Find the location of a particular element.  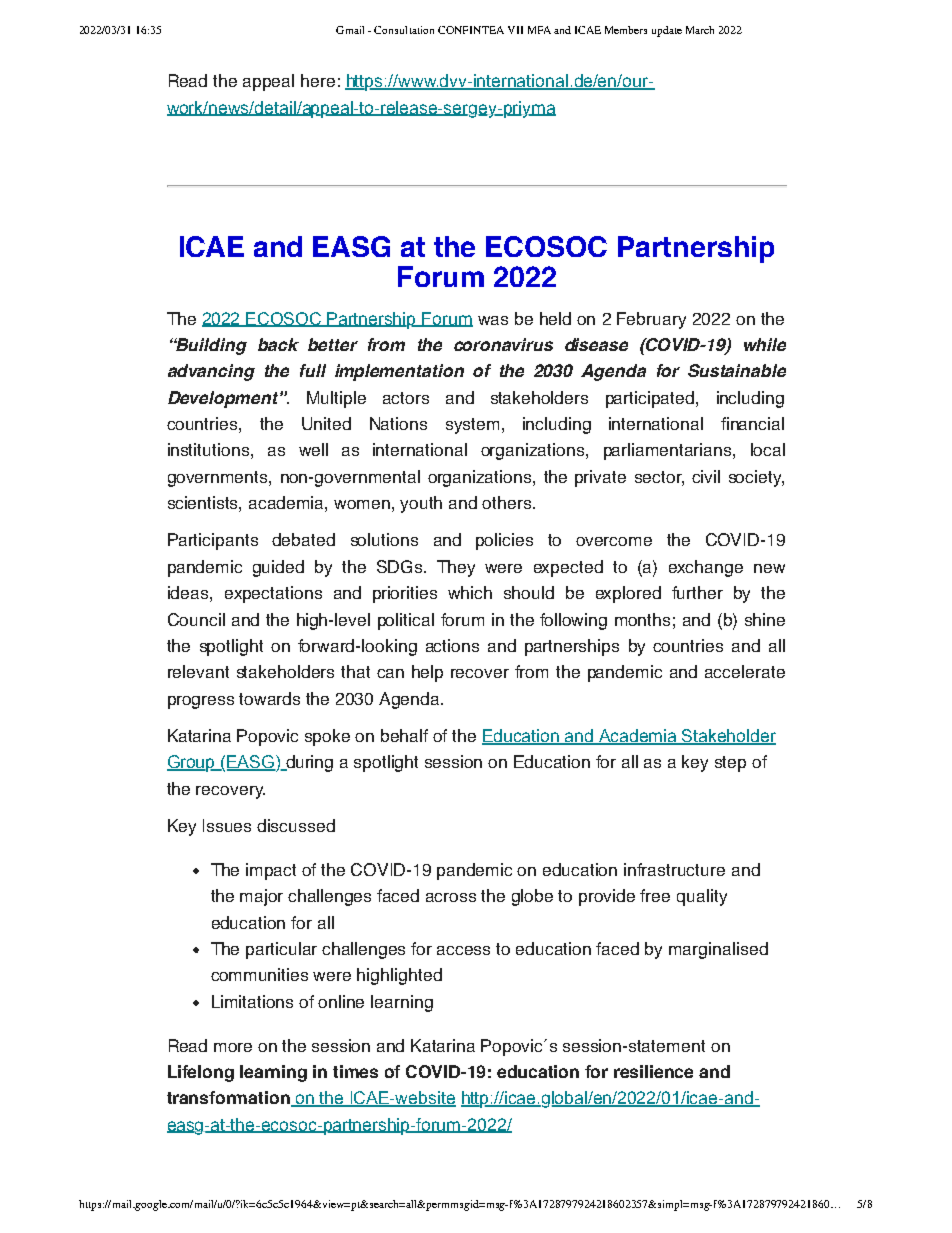

March is located at coordinates (700, 30).
